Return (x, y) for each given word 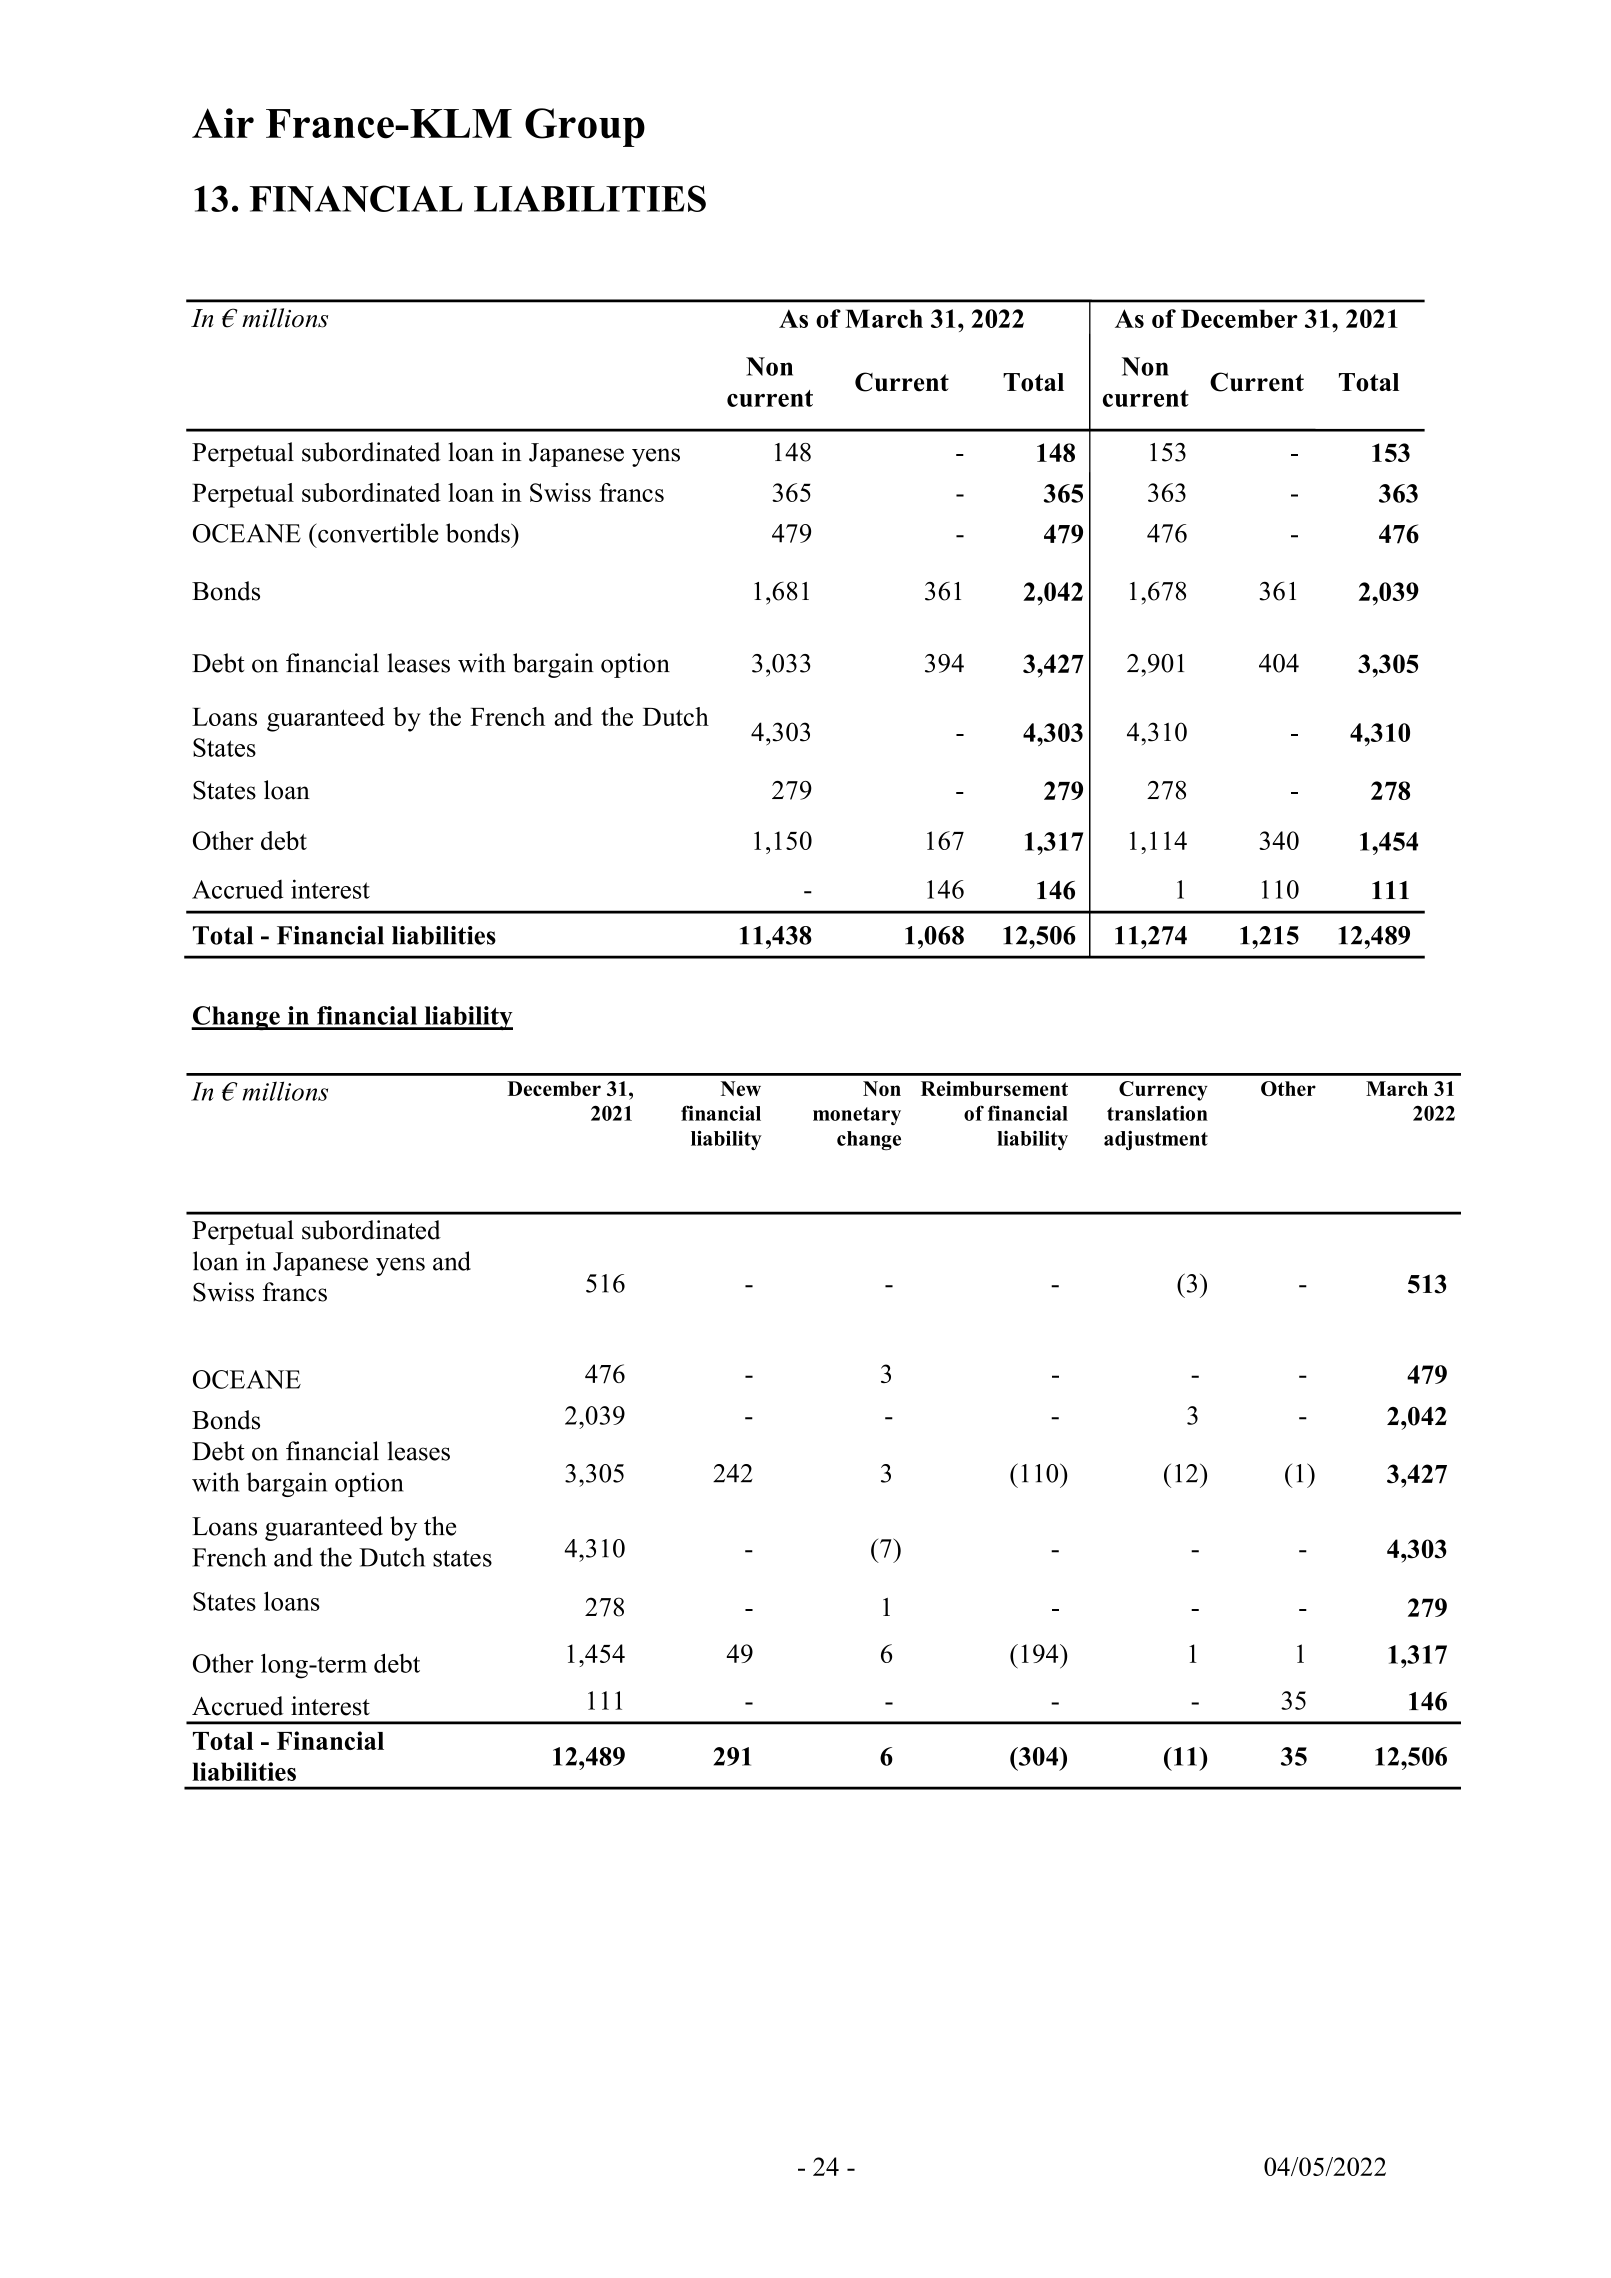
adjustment (1156, 1140)
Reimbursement (994, 1088)
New (741, 1088)
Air (223, 123)
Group (585, 127)
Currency (1163, 1091)
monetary (857, 1116)
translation (1157, 1113)
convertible (377, 533)
